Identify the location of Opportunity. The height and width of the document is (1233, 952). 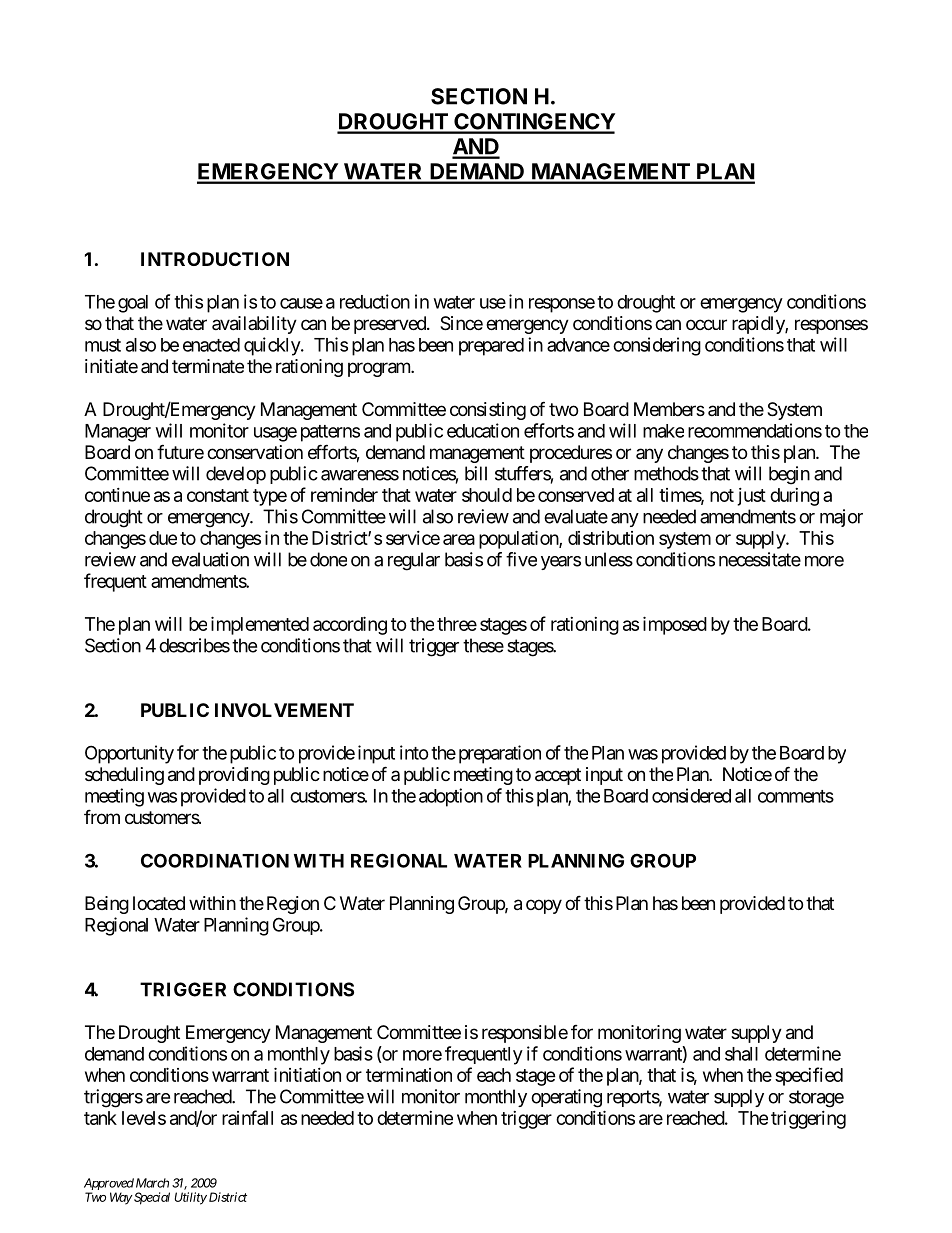
(129, 754).
